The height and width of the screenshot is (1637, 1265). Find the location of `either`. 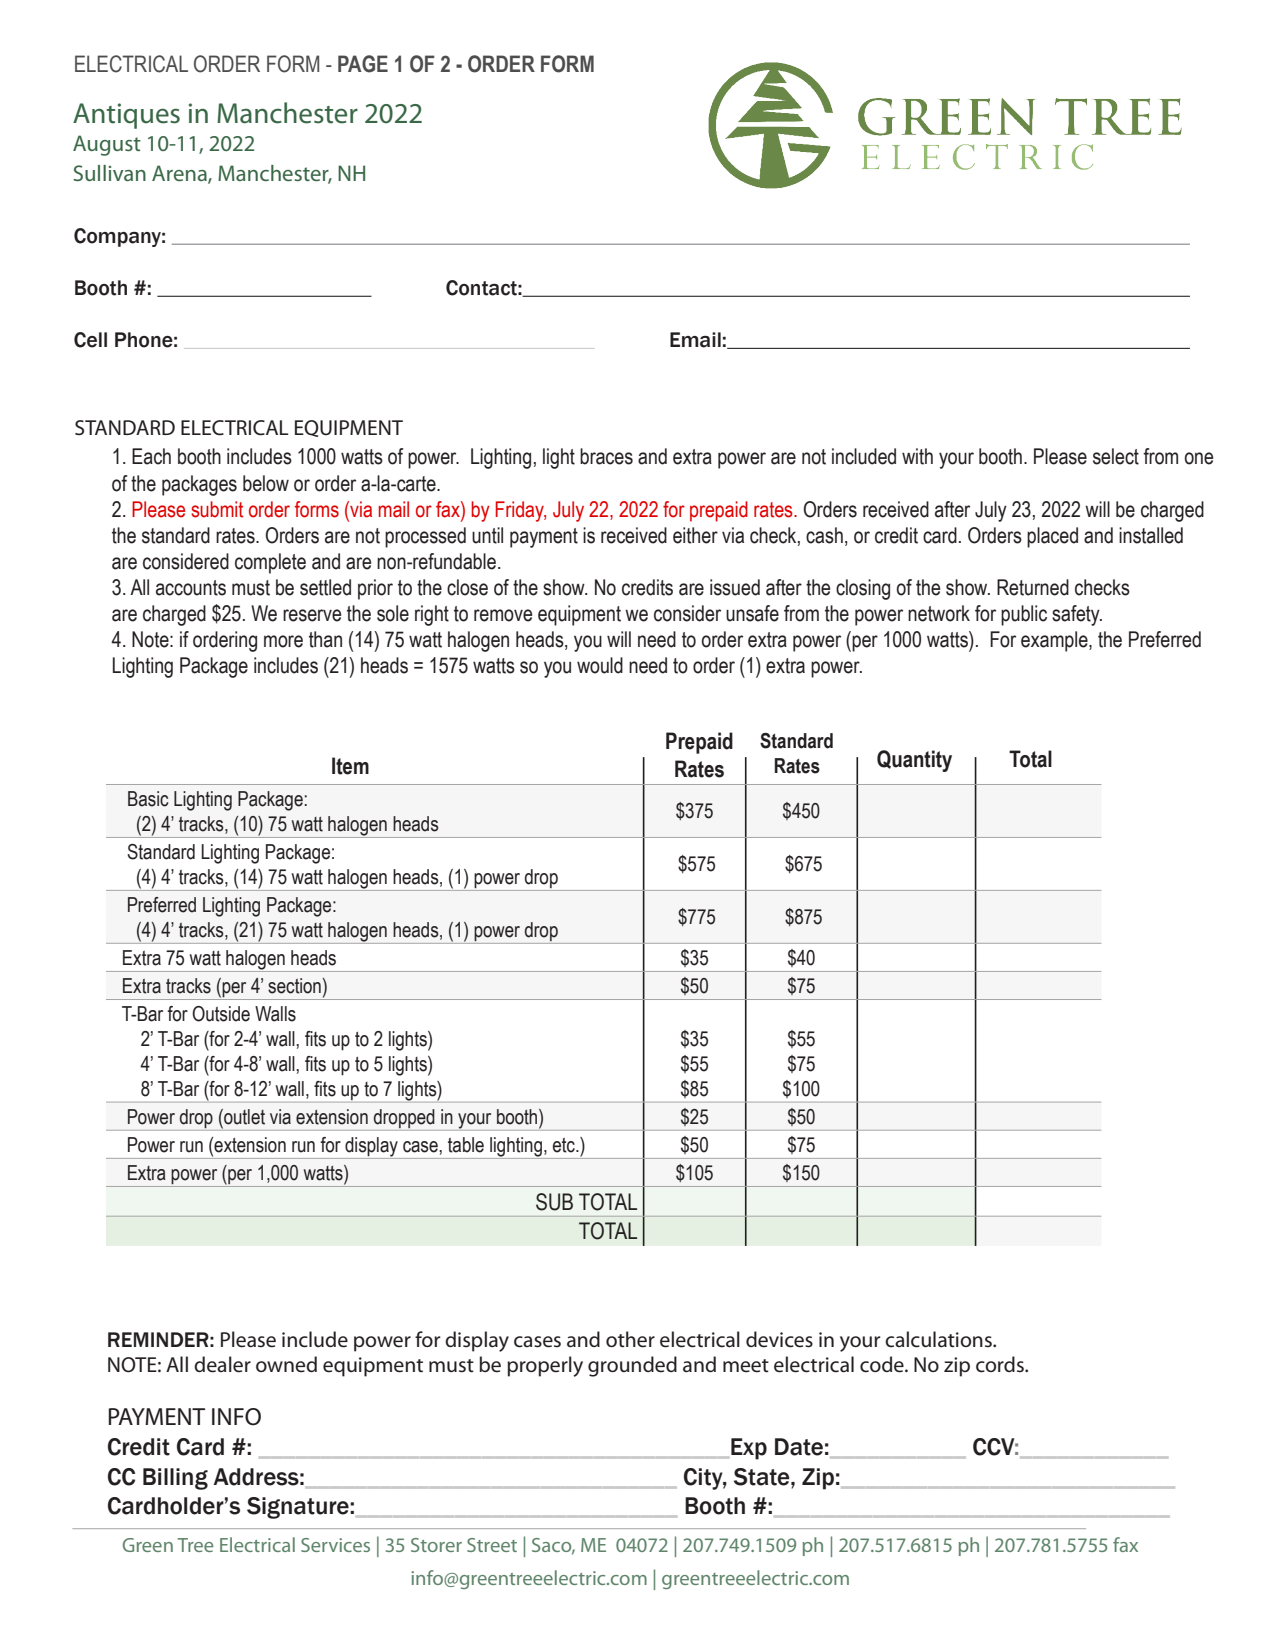

either is located at coordinates (695, 535).
